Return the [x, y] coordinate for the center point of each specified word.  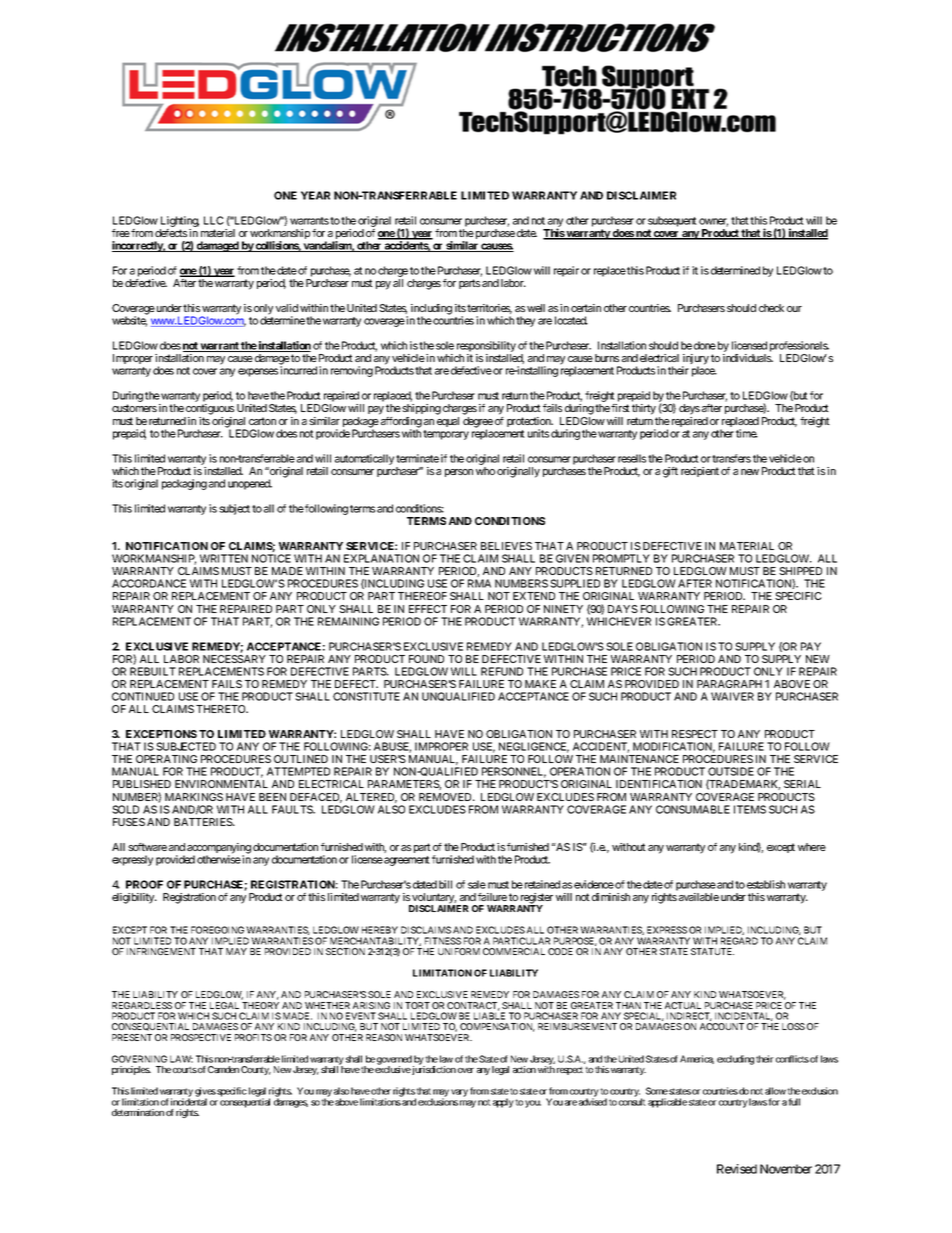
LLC [214, 220]
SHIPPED [800, 571]
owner [713, 222]
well [536, 308]
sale [477, 884]
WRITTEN [224, 558]
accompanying [219, 849]
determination [138, 1112]
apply [503, 1103]
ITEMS [750, 809]
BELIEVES [506, 546]
